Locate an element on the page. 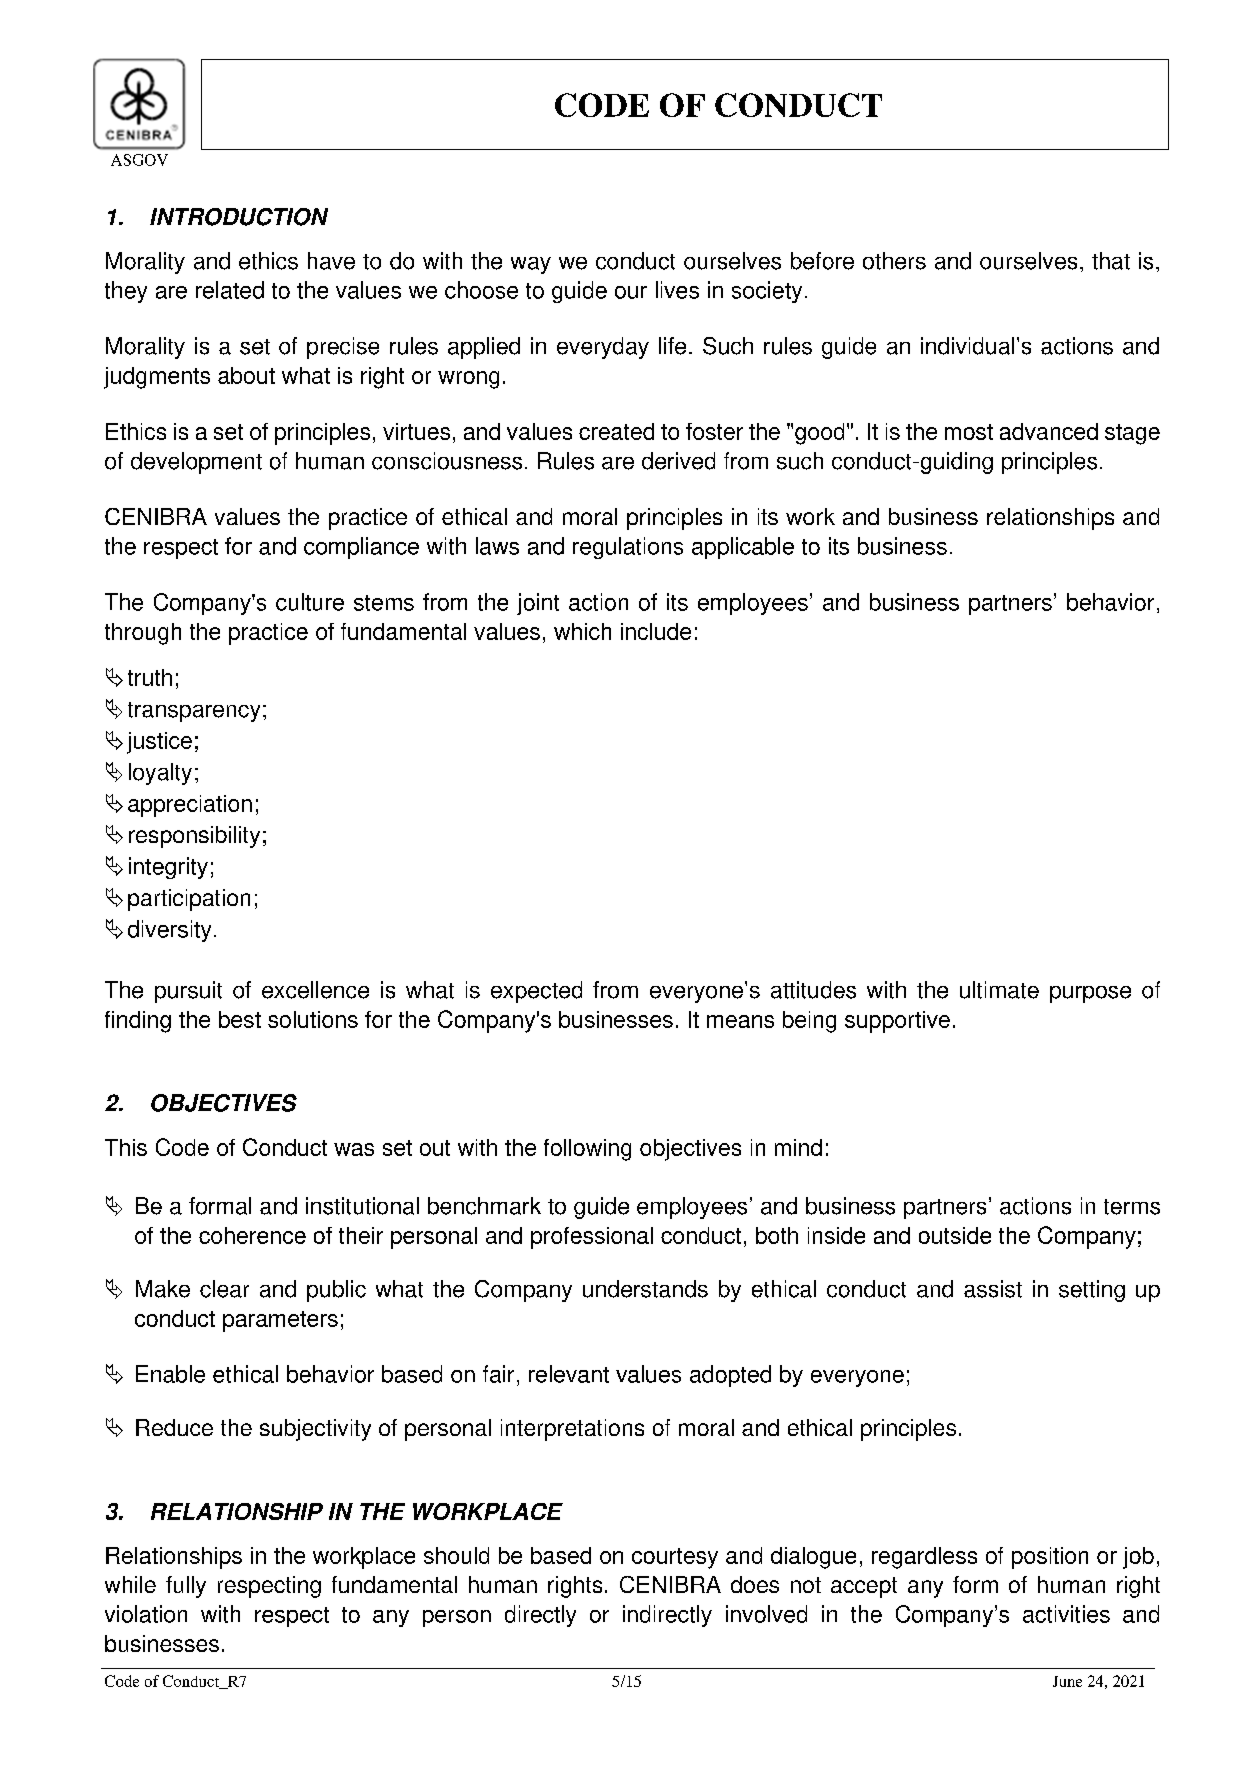 Image resolution: width=1249 pixels, height=1767 pixels. lives is located at coordinates (677, 290).
